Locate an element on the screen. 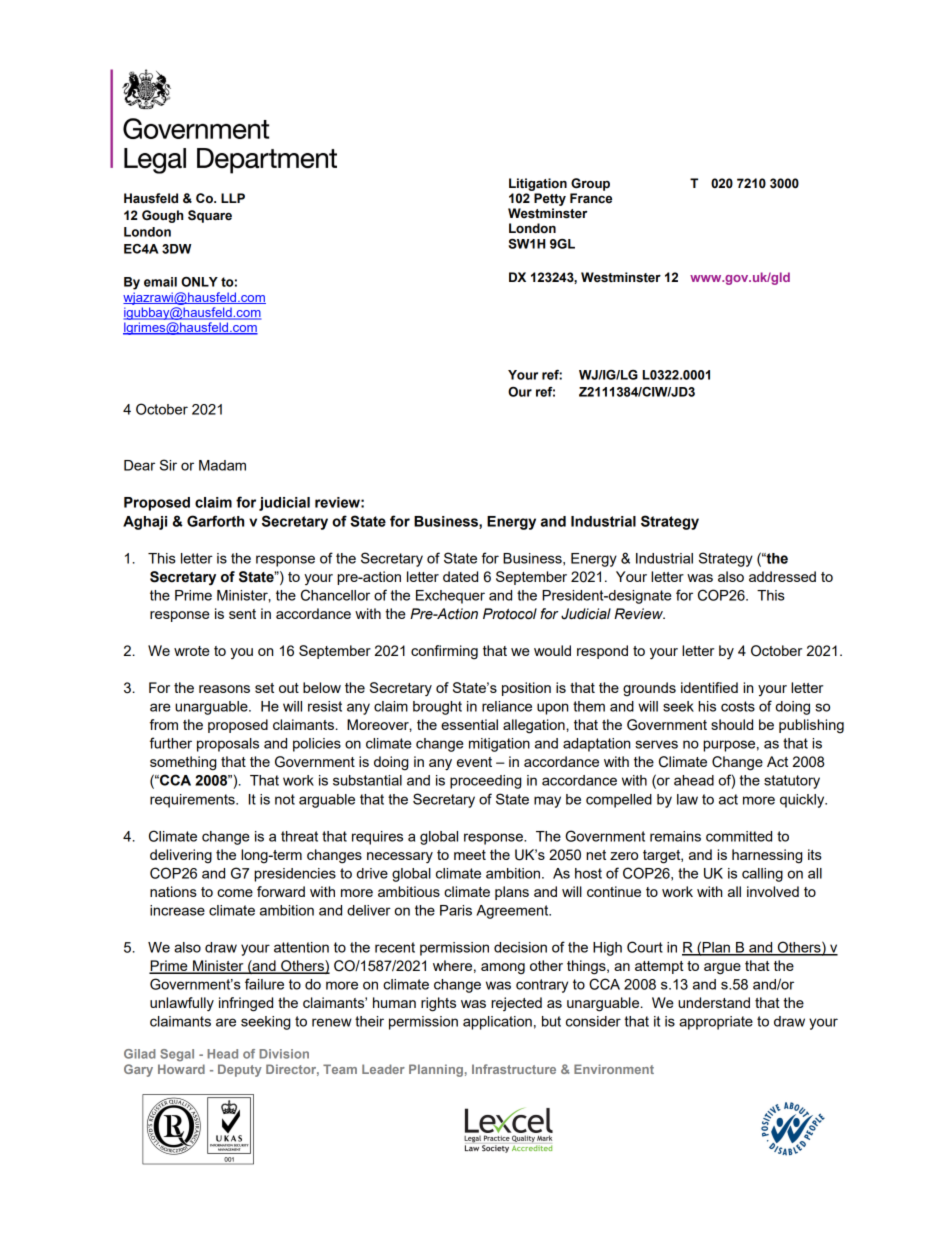 This screenshot has height=1233, width=952. France is located at coordinates (591, 198).
